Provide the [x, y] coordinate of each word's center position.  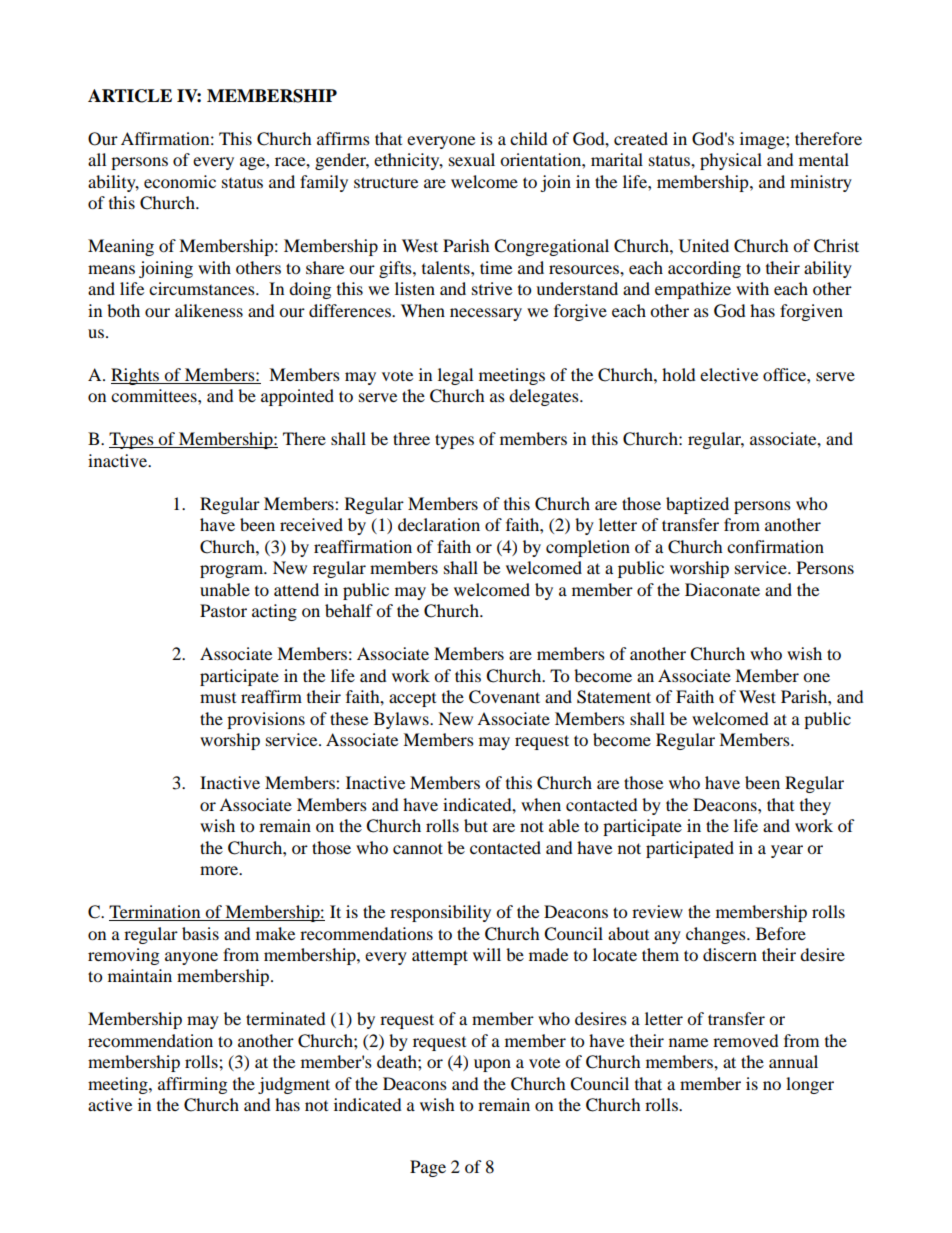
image [763, 140]
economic [180, 181]
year [787, 851]
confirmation [775, 546]
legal [455, 376]
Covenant [504, 697]
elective [729, 374]
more [220, 870]
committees [155, 395]
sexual [472, 159]
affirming [192, 1085]
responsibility [440, 913]
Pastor [223, 610]
